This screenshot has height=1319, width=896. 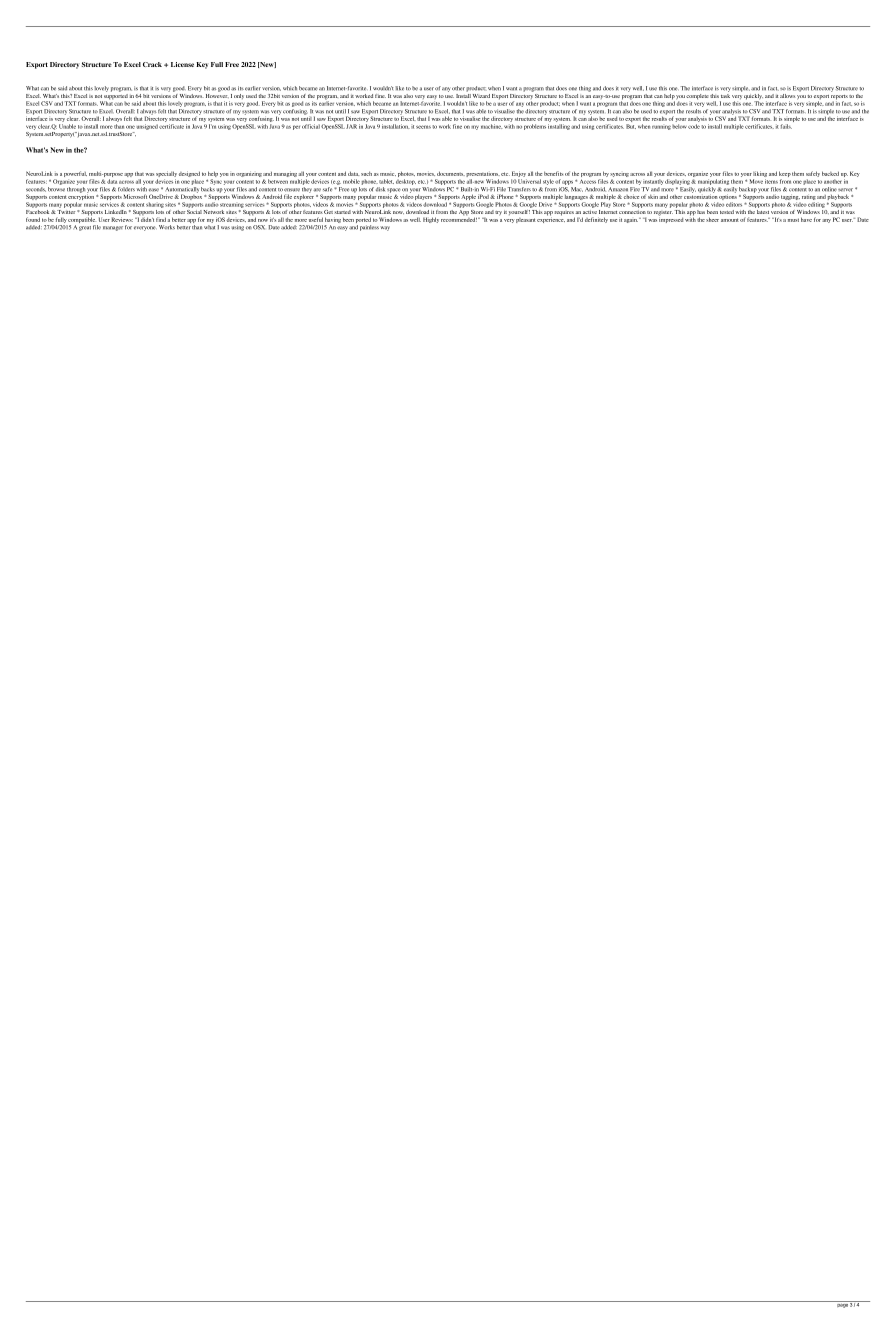 What do you see at coordinates (423, 127) in the screenshot?
I see `seems` at bounding box center [423, 127].
